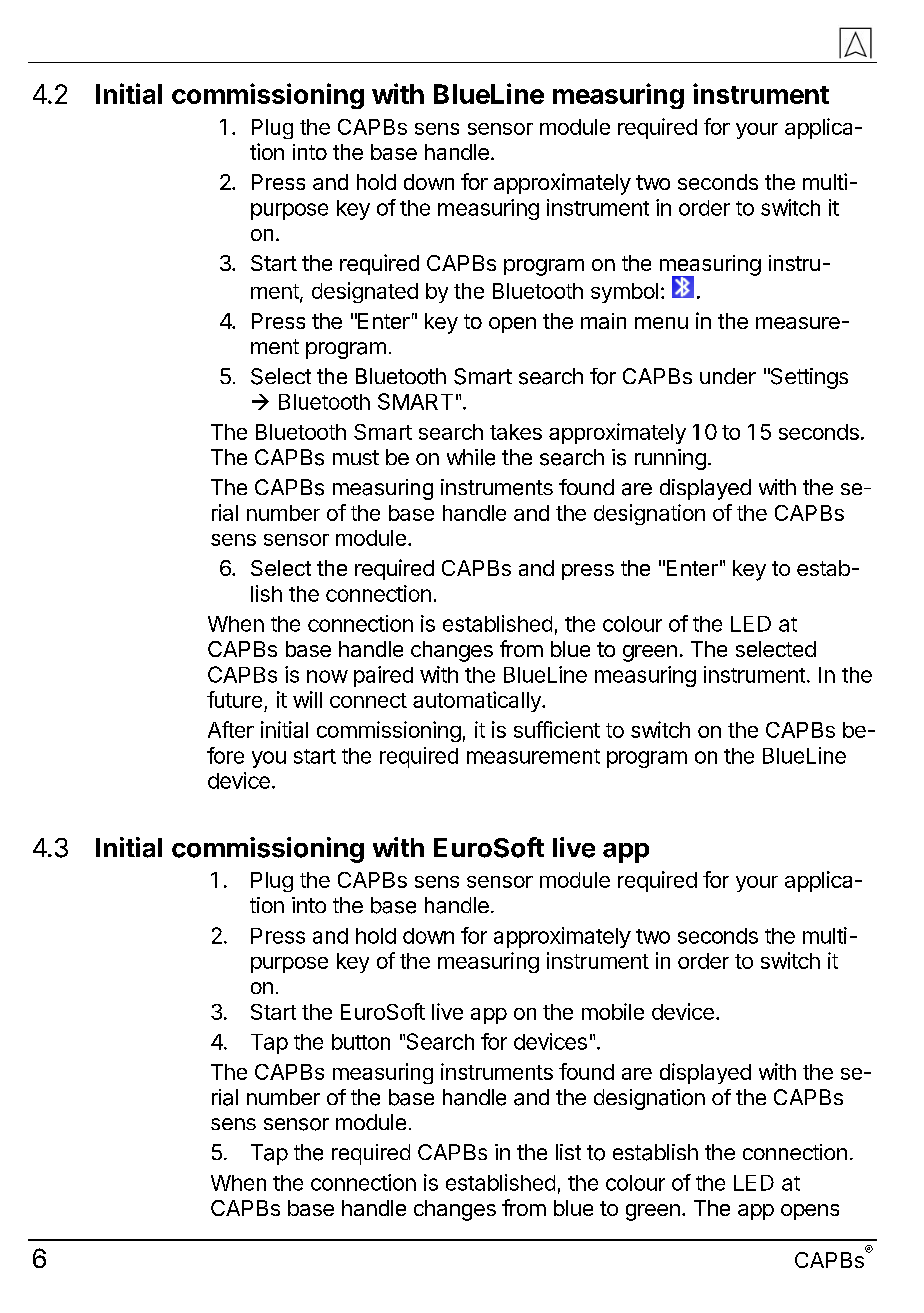 The width and height of the document is (924, 1313). What do you see at coordinates (603, 321) in the document?
I see `main` at bounding box center [603, 321].
